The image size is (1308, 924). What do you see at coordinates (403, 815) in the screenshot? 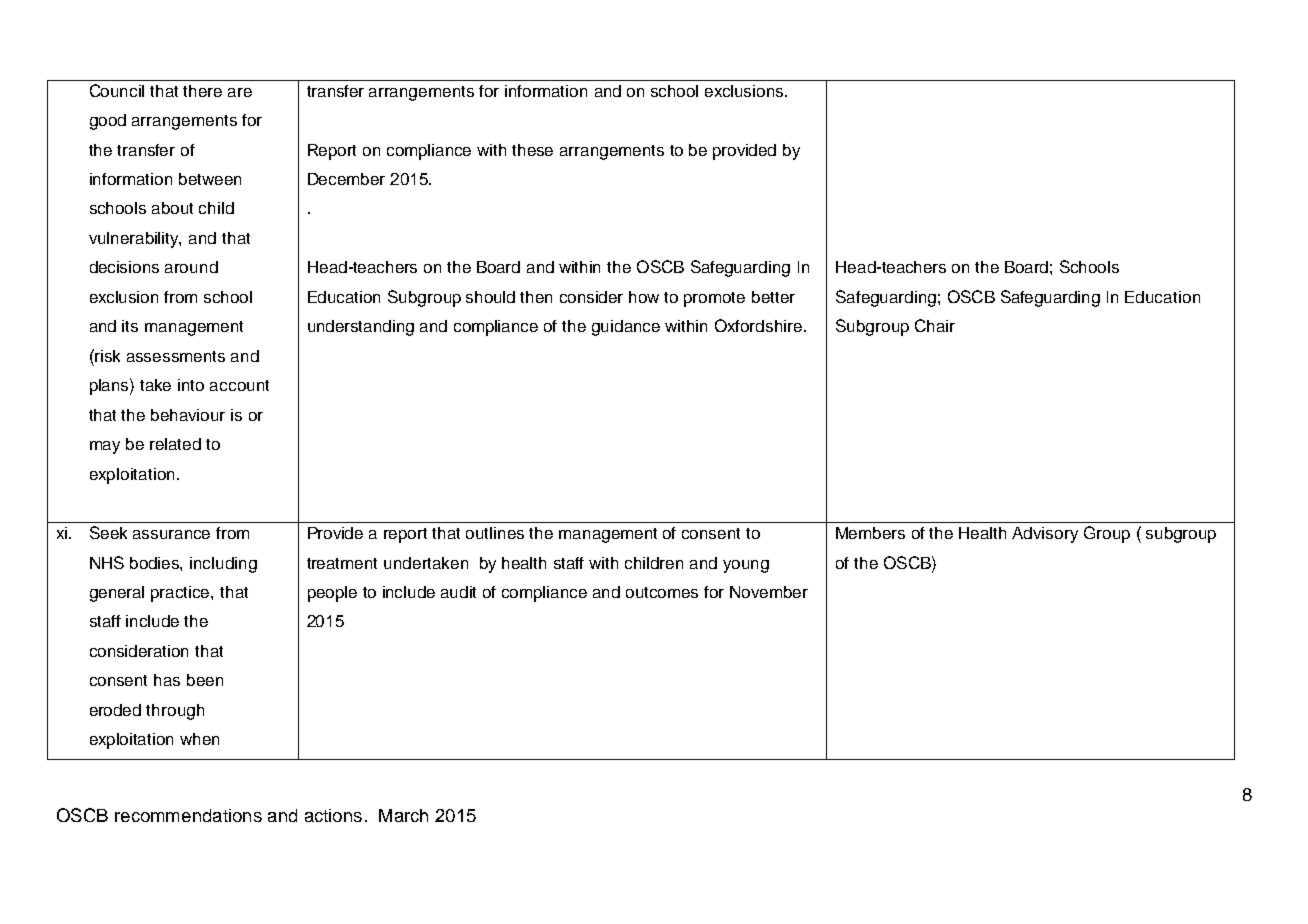
I see `March` at bounding box center [403, 815].
